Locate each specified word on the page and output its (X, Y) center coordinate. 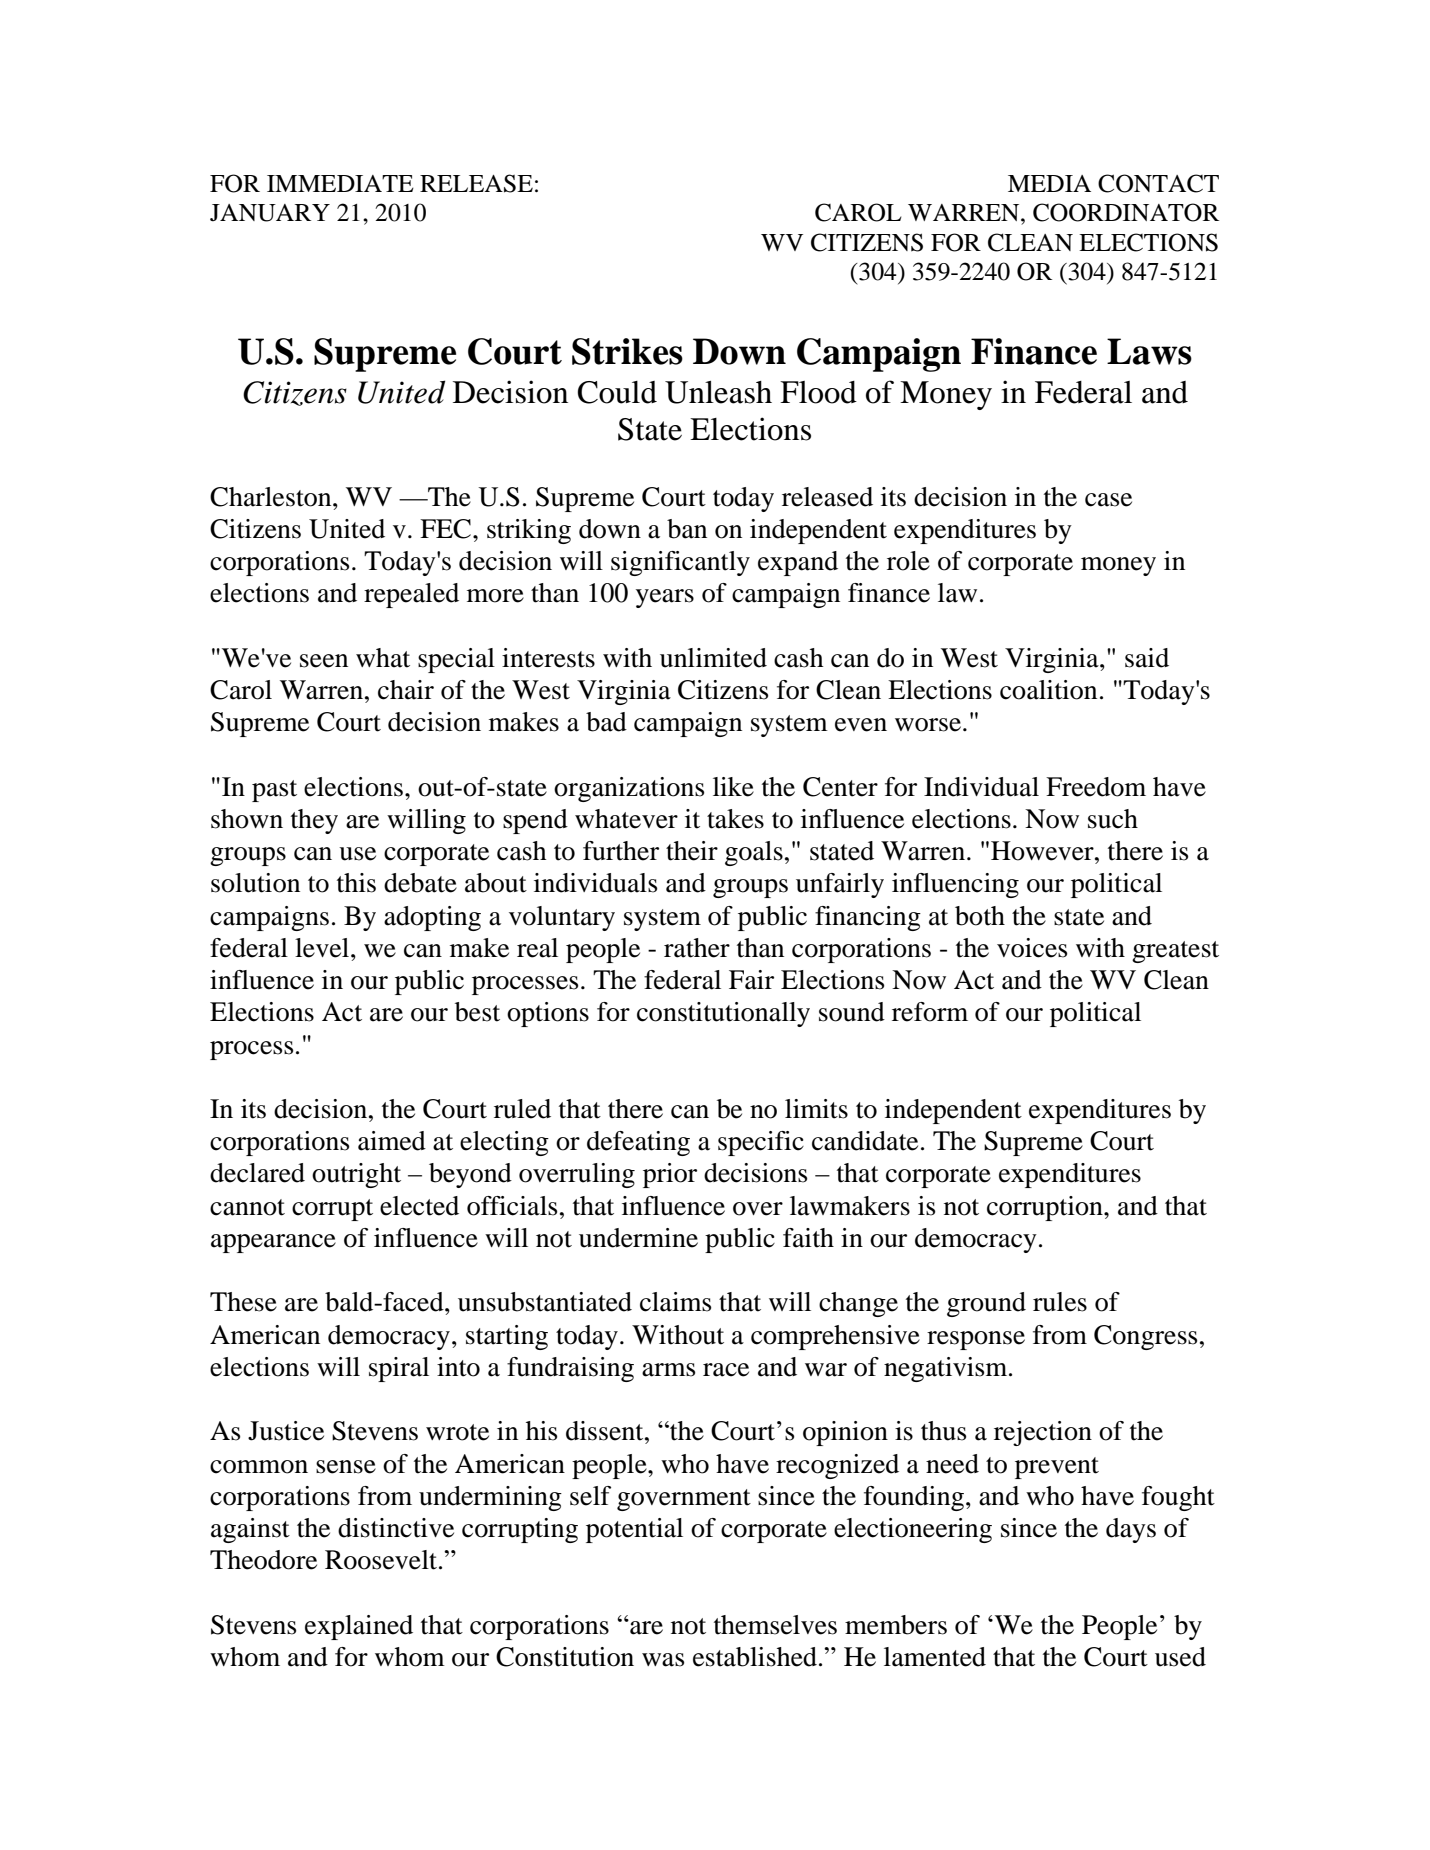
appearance (273, 1243)
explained (359, 1627)
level (323, 948)
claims (675, 1302)
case (1108, 500)
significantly (680, 563)
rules (1060, 1302)
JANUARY (270, 213)
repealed (411, 595)
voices (1032, 948)
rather (697, 948)
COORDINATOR (1126, 212)
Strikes (627, 351)
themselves (775, 1625)
